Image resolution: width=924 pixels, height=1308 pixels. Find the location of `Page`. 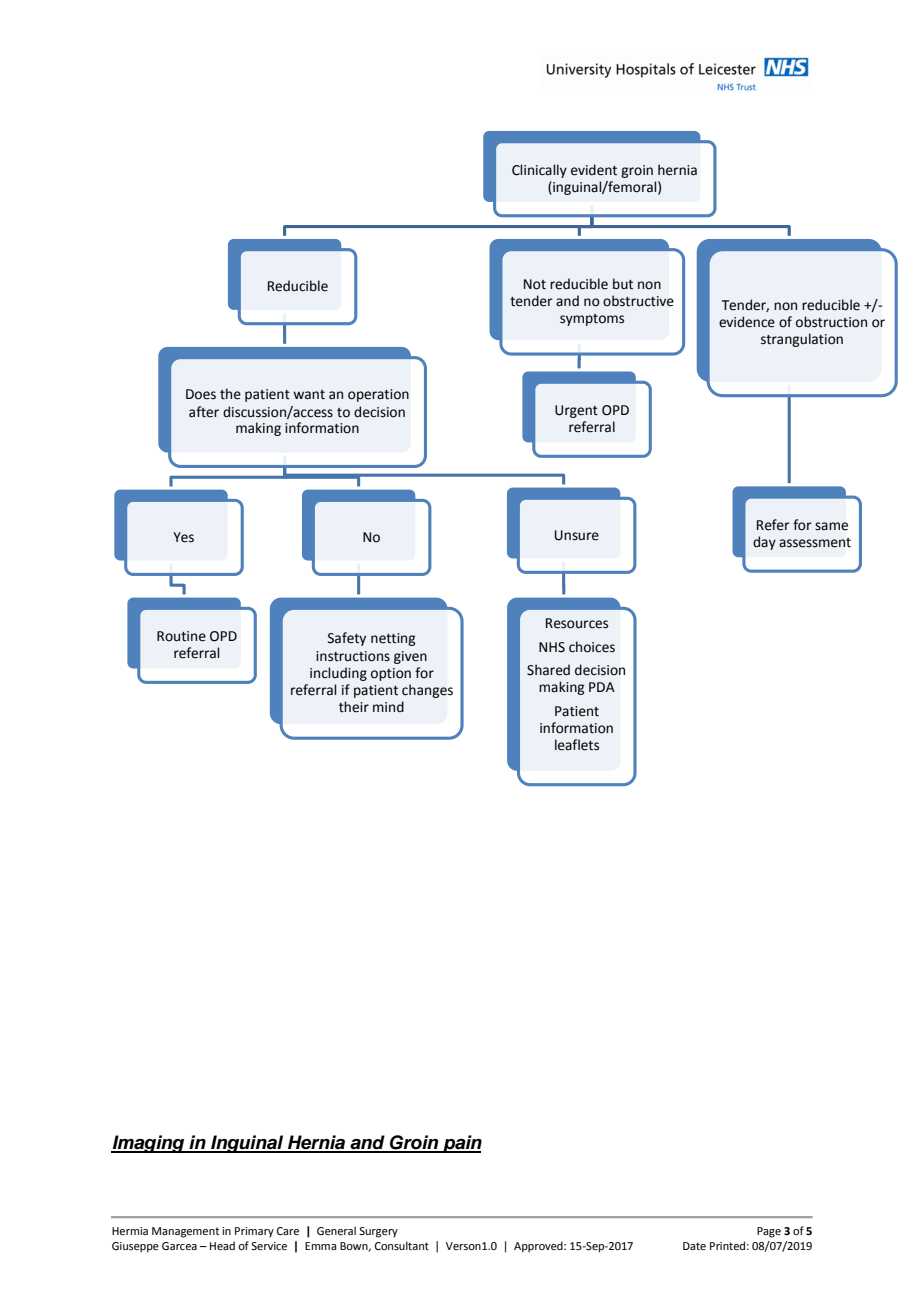

Page is located at coordinates (769, 1232).
